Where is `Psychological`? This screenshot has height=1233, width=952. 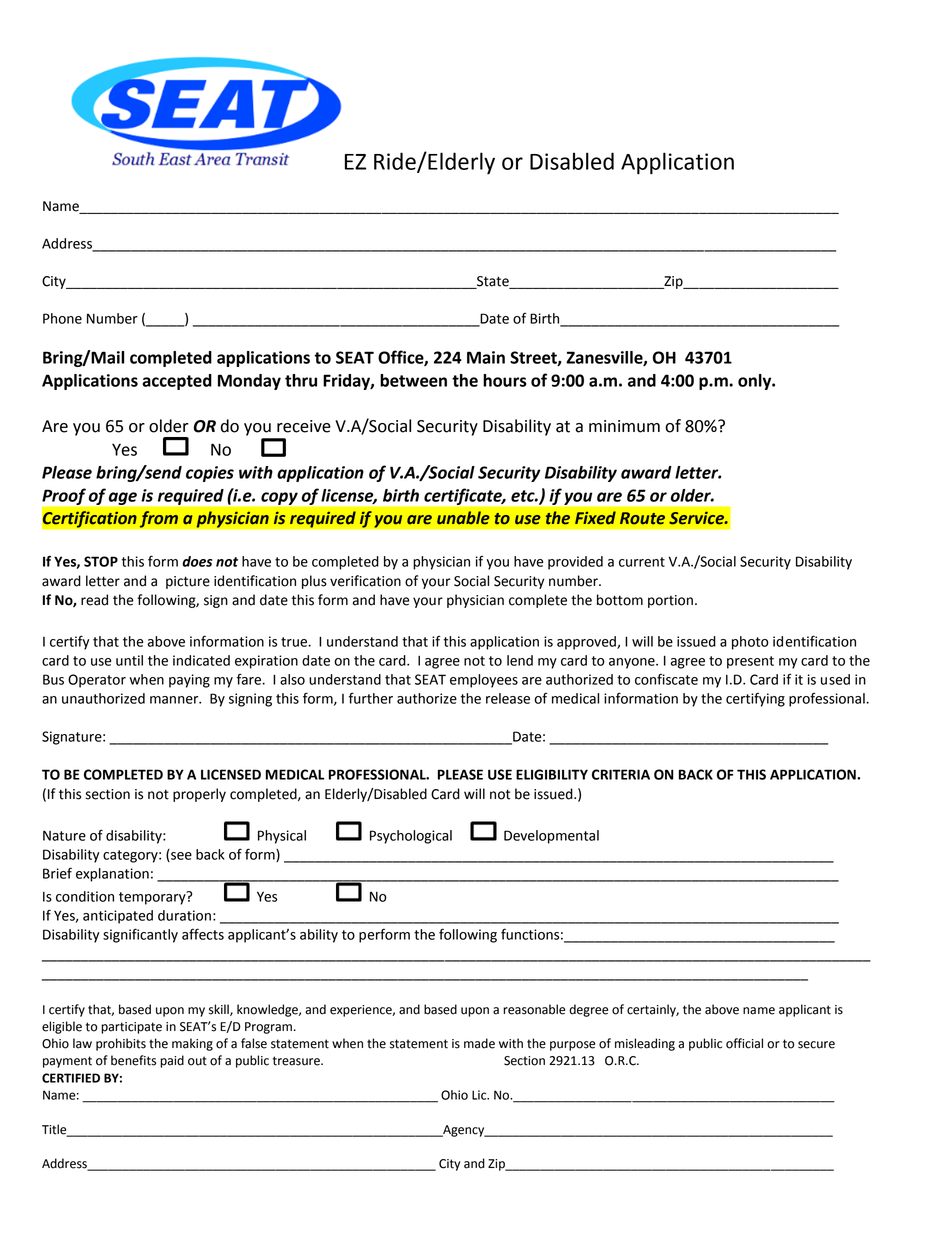 Psychological is located at coordinates (411, 837).
